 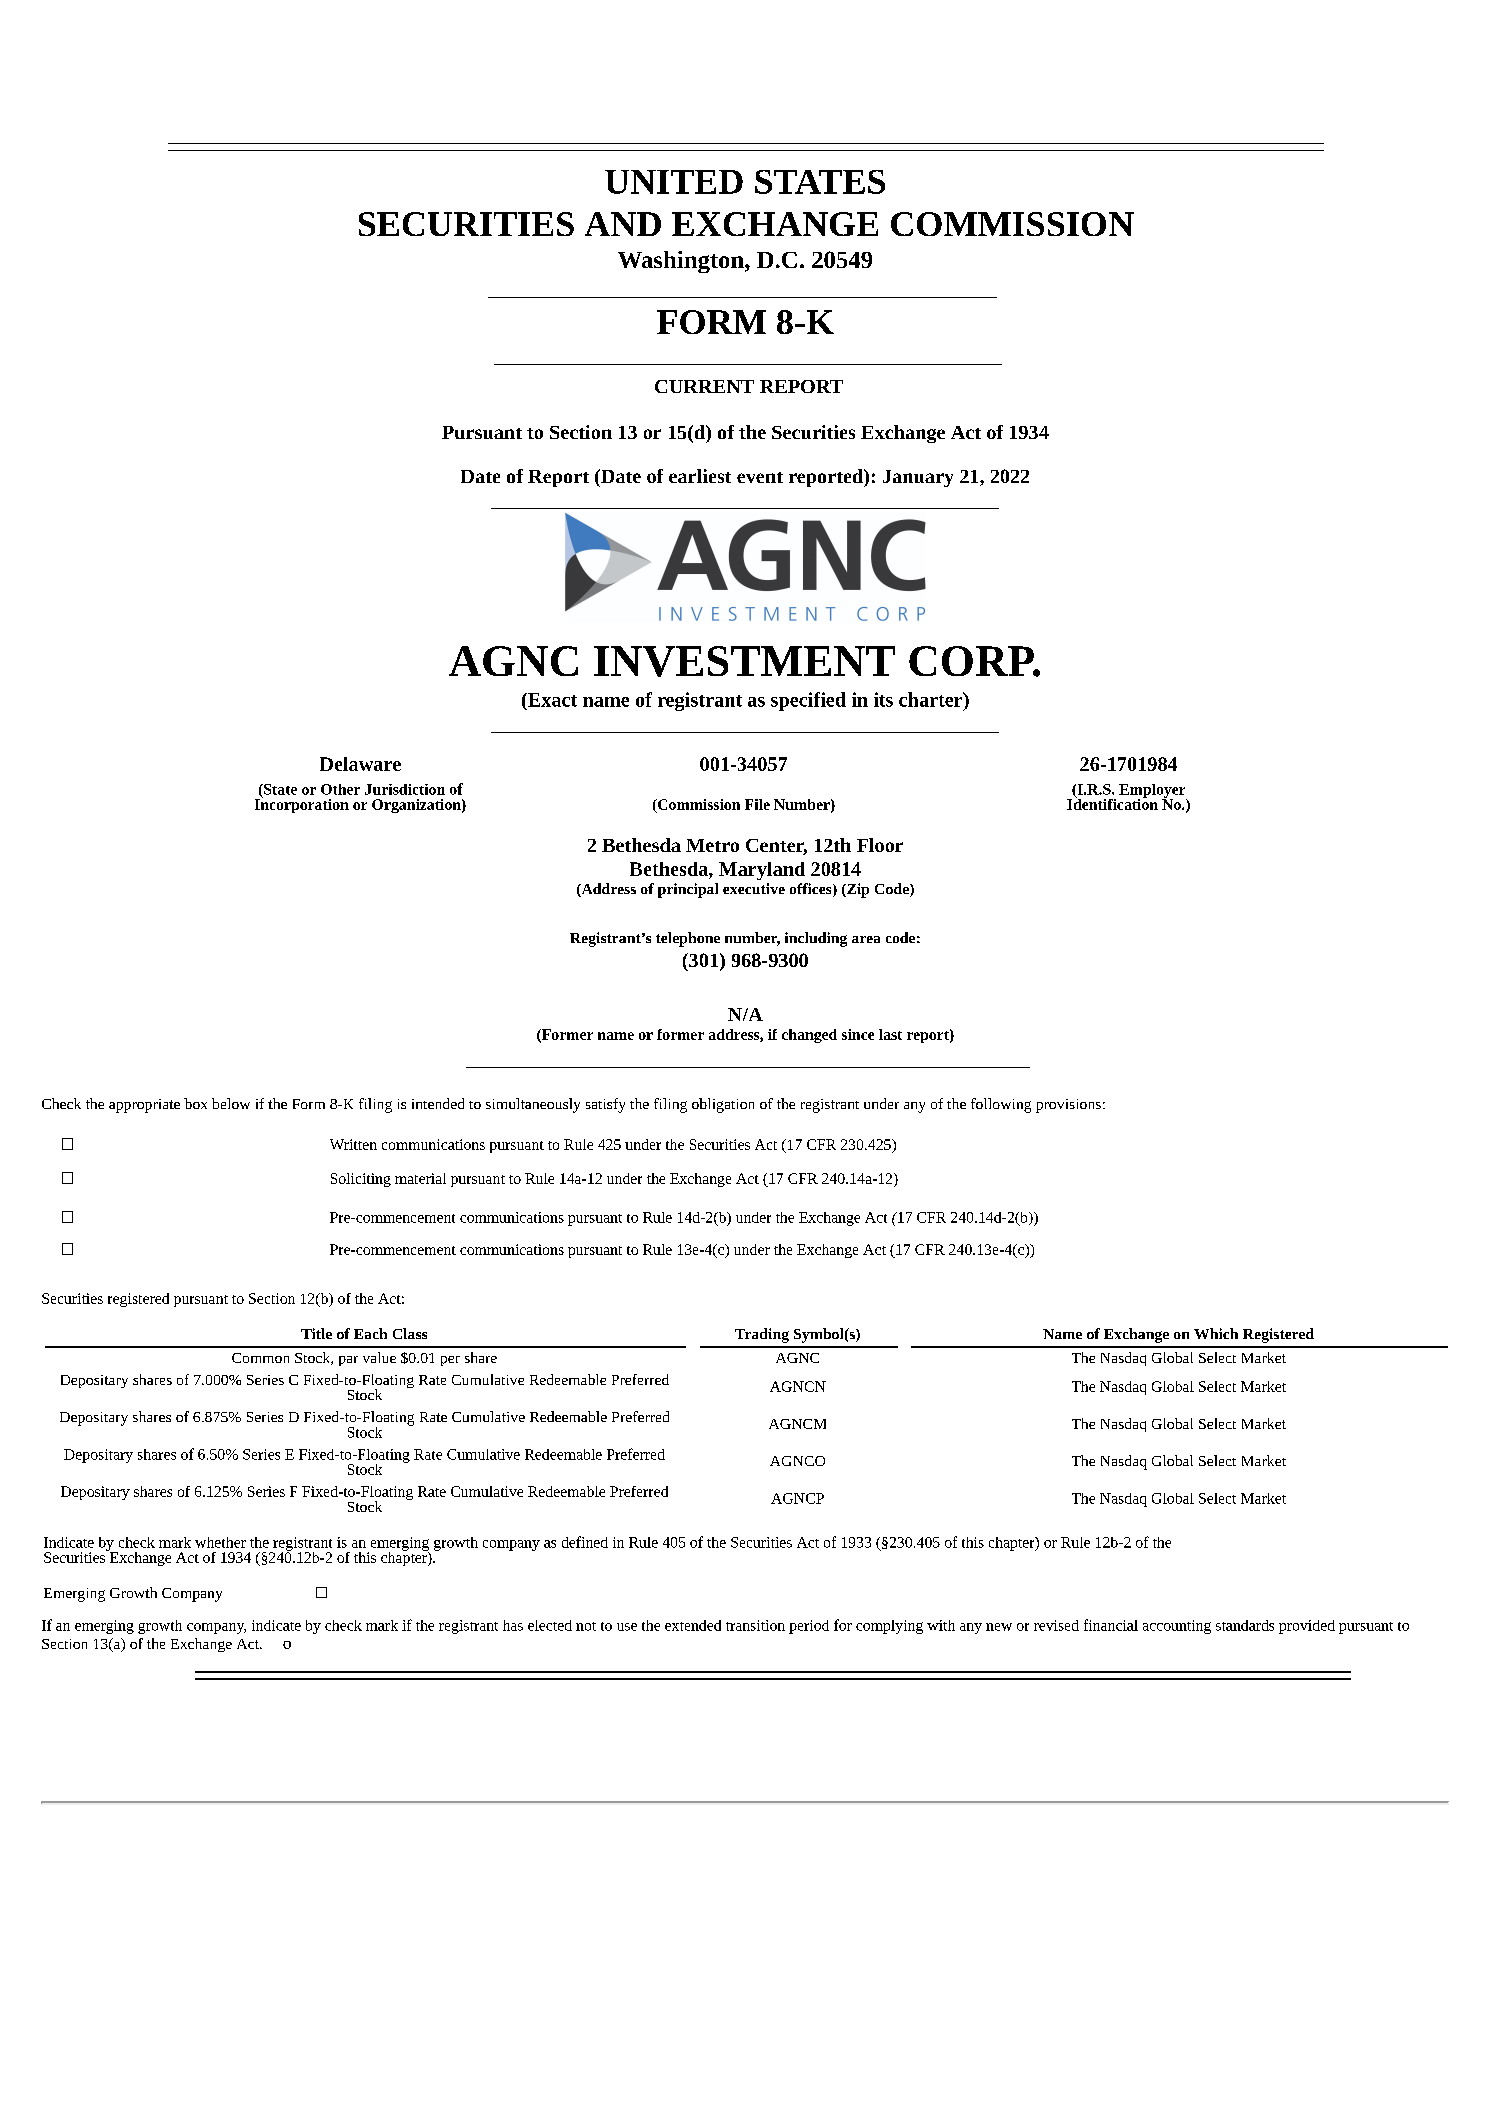 I want to click on UNITED, so click(x=674, y=182).
